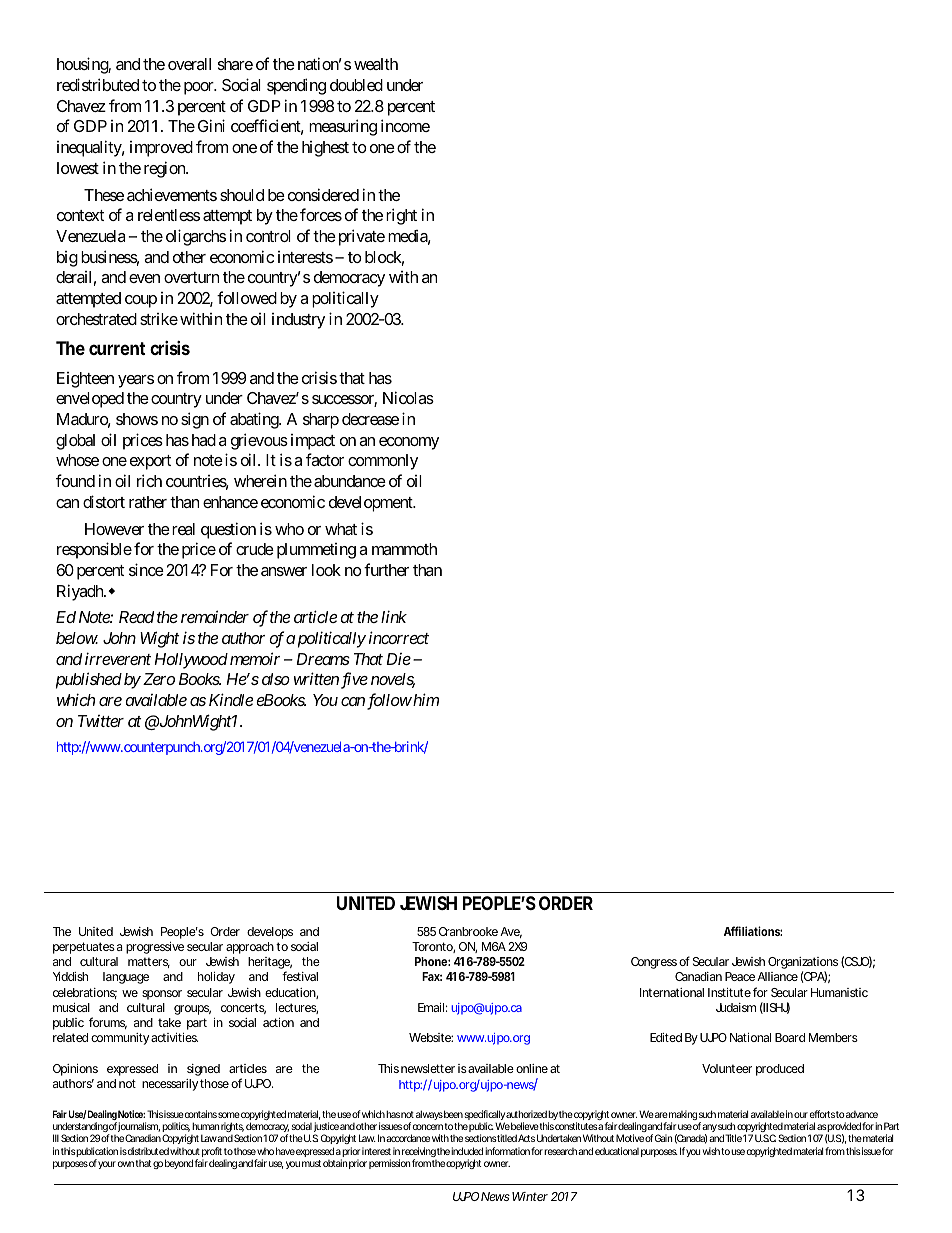 This document has width=952, height=1233. What do you see at coordinates (408, 397) in the document?
I see `Nicolas` at bounding box center [408, 397].
